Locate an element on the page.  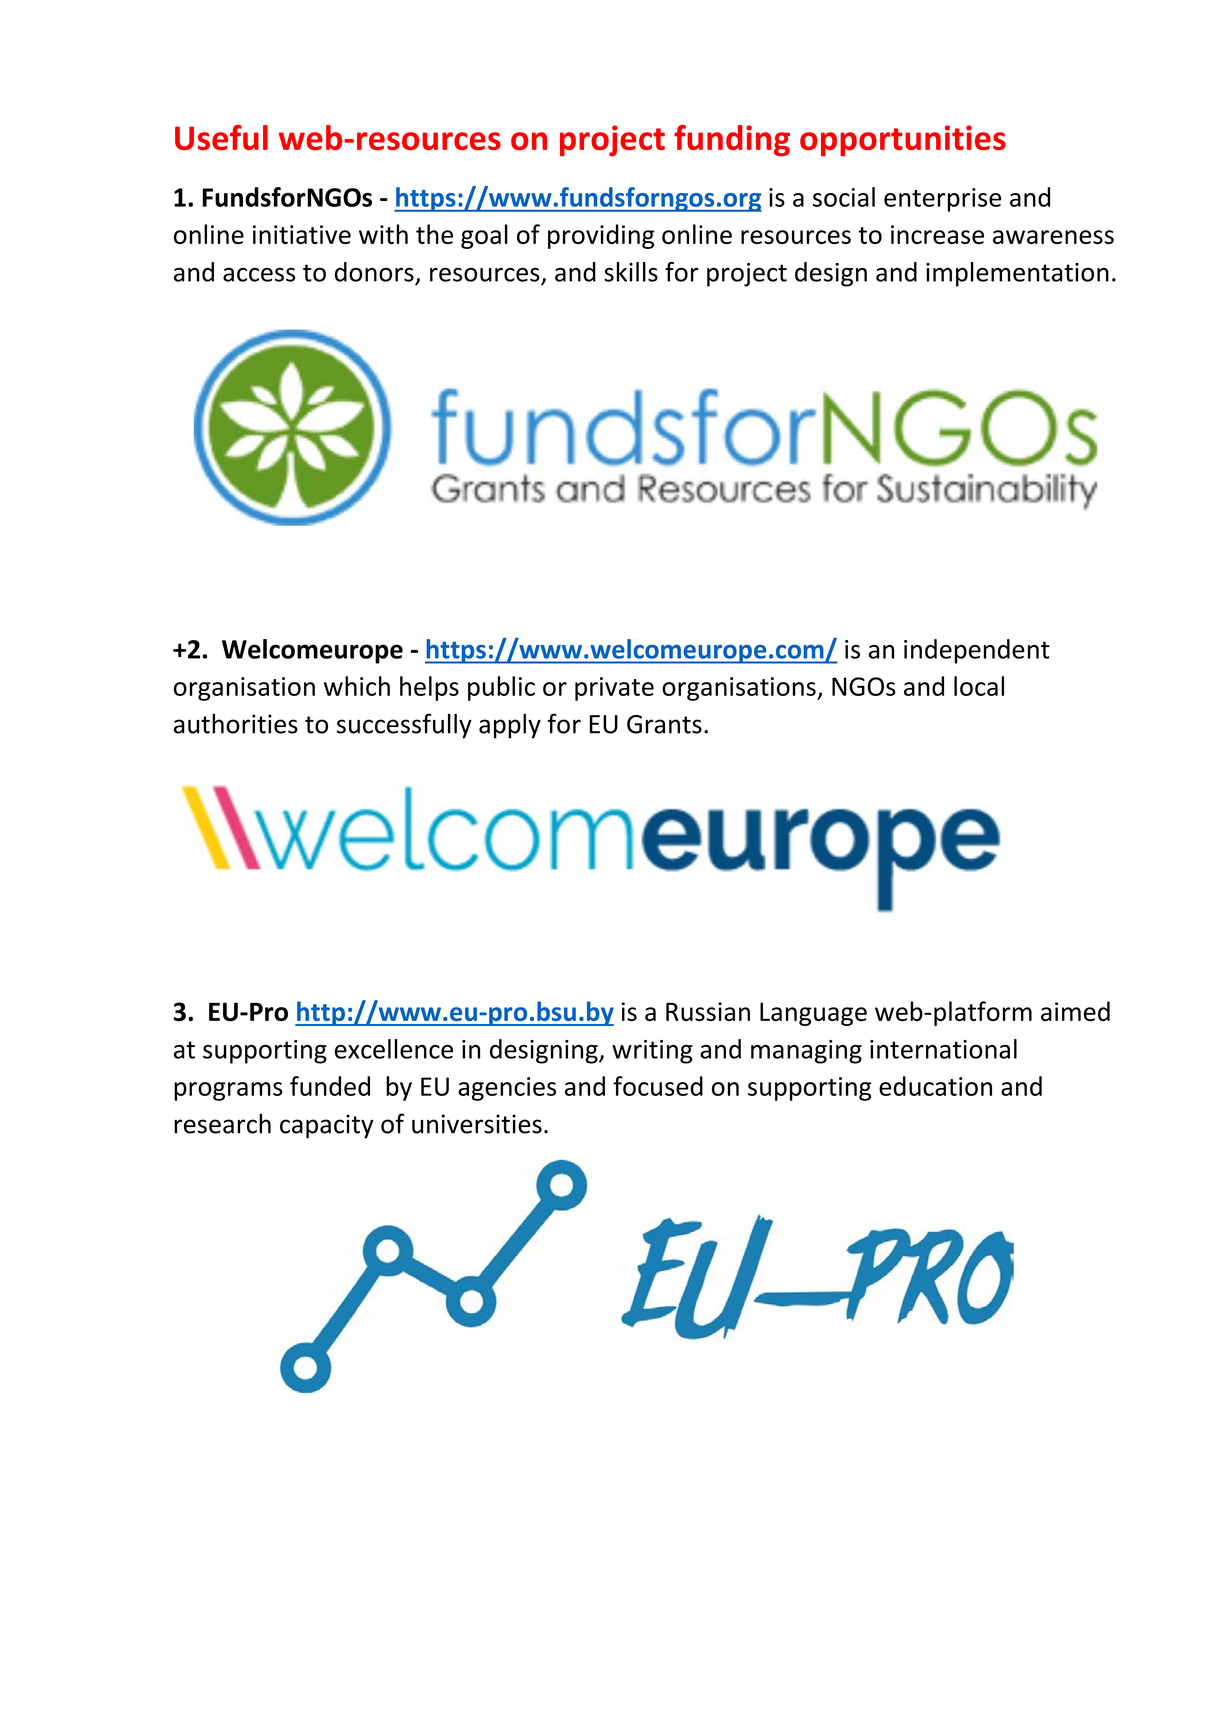
Russian is located at coordinates (708, 1011).
